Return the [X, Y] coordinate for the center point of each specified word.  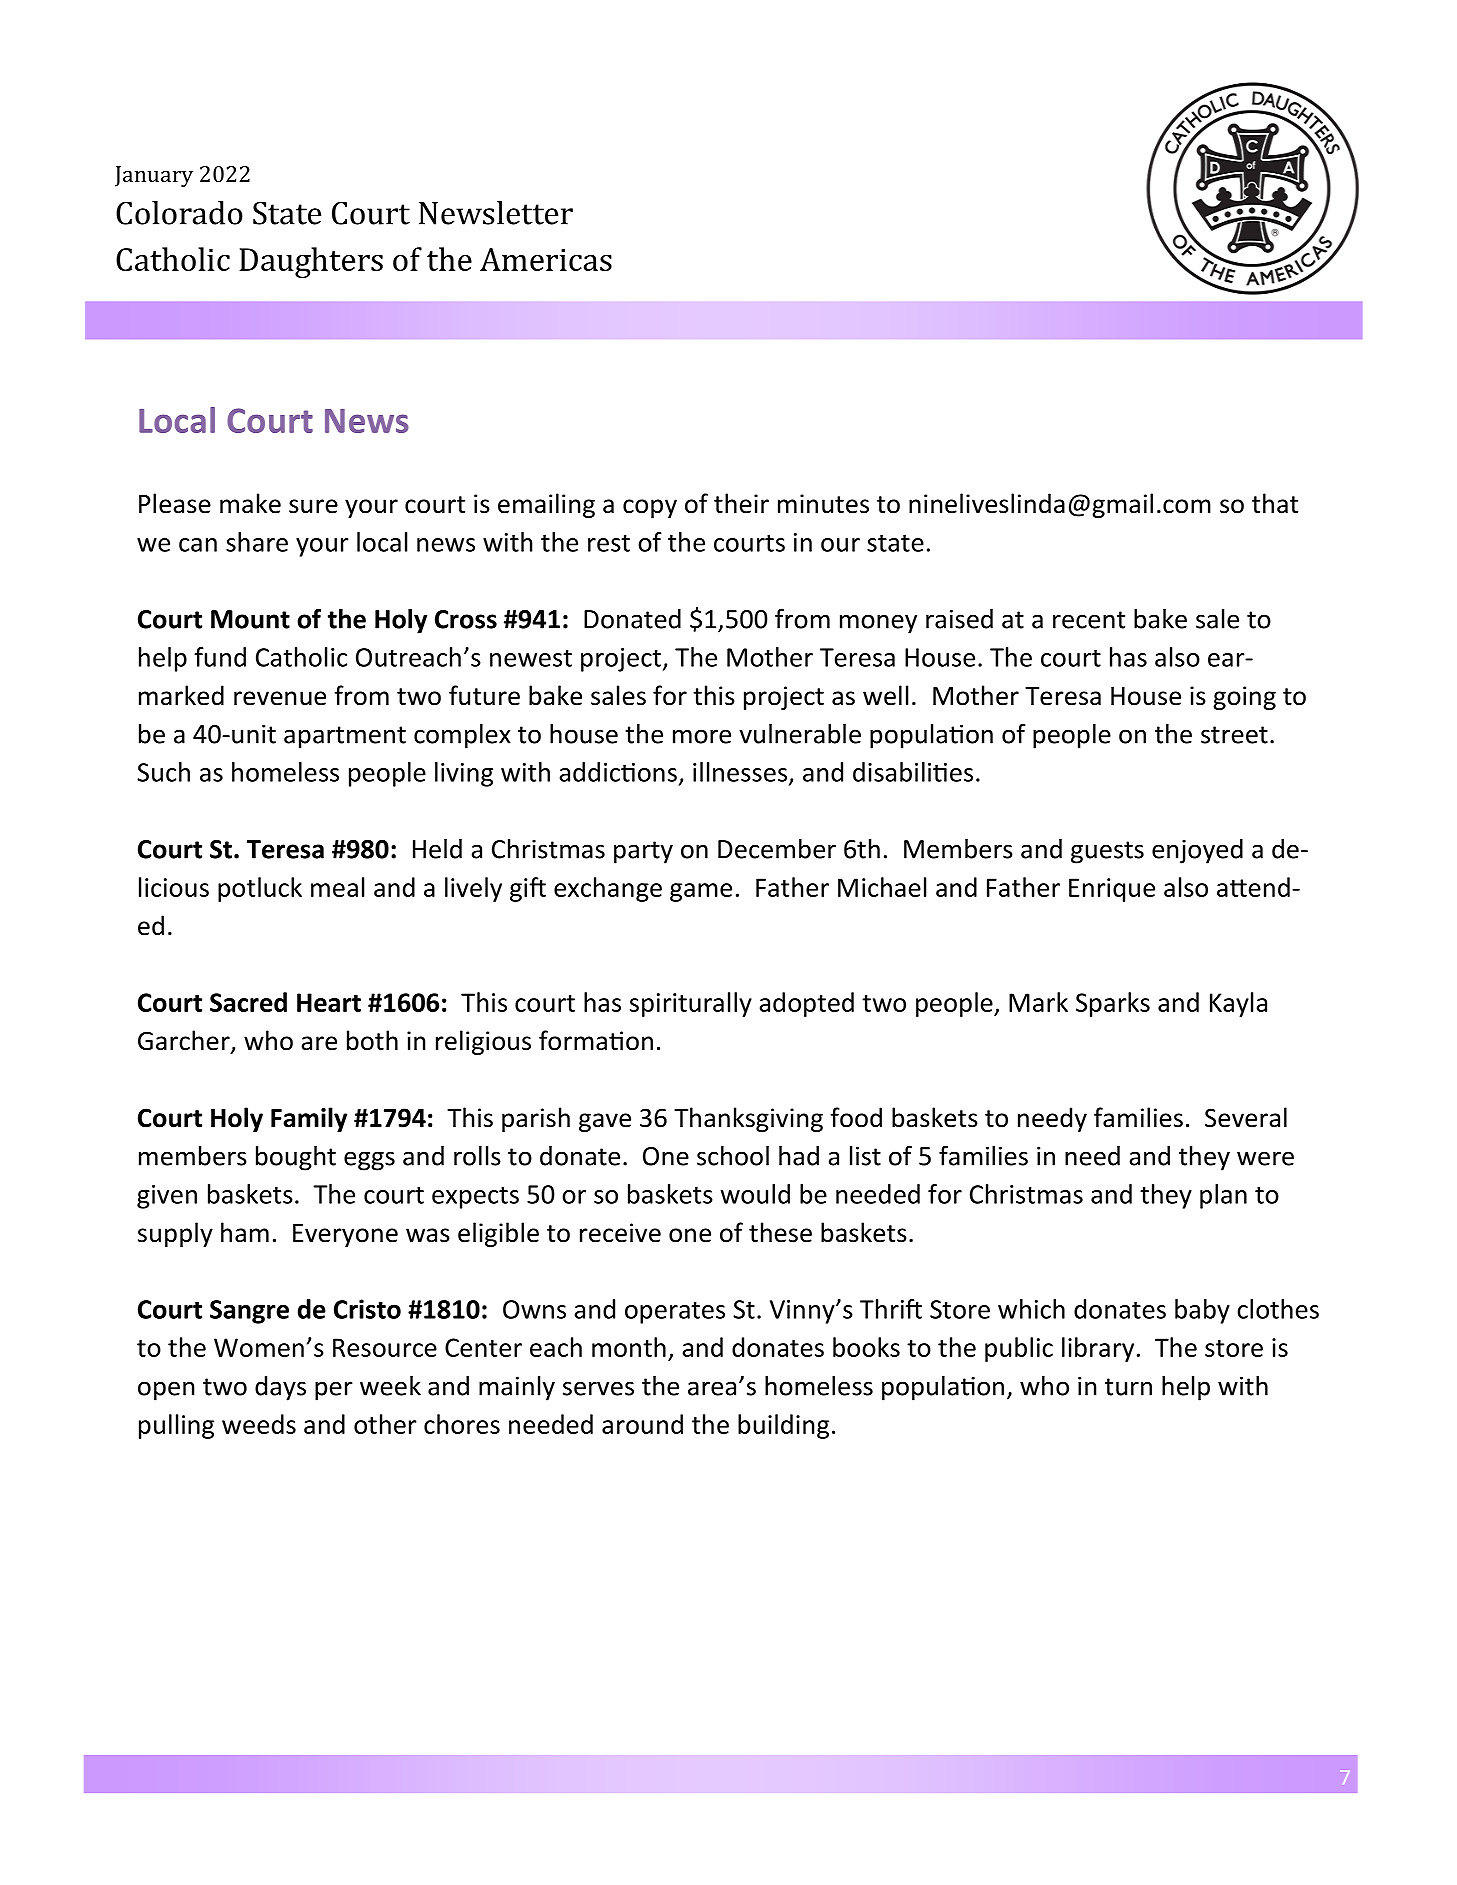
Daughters [311, 262]
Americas [546, 259]
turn [1128, 1387]
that [1275, 503]
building [783, 1426]
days [280, 1388]
